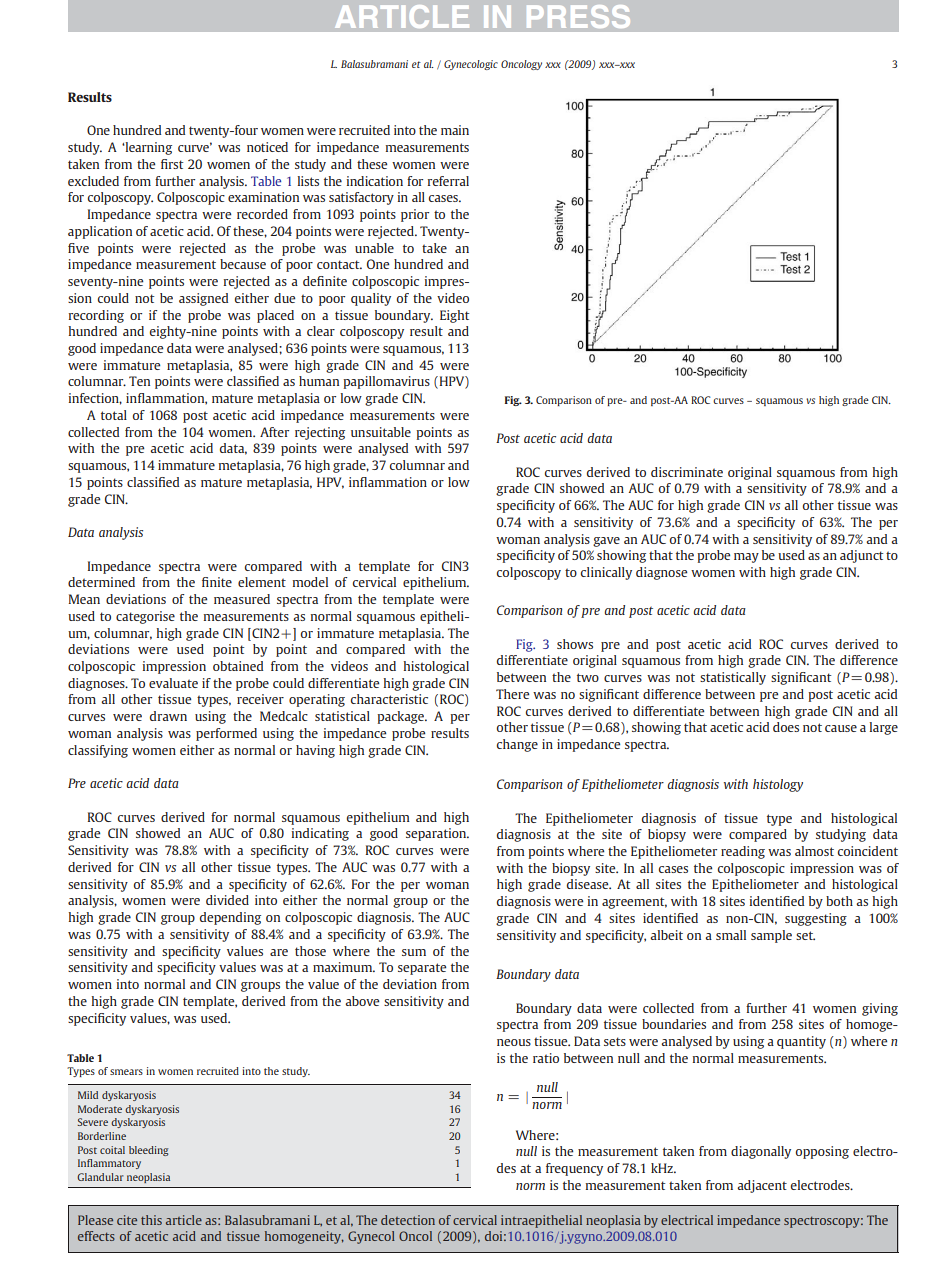 This screenshot has height=1270, width=952. I want to click on this, so click(151, 1220).
